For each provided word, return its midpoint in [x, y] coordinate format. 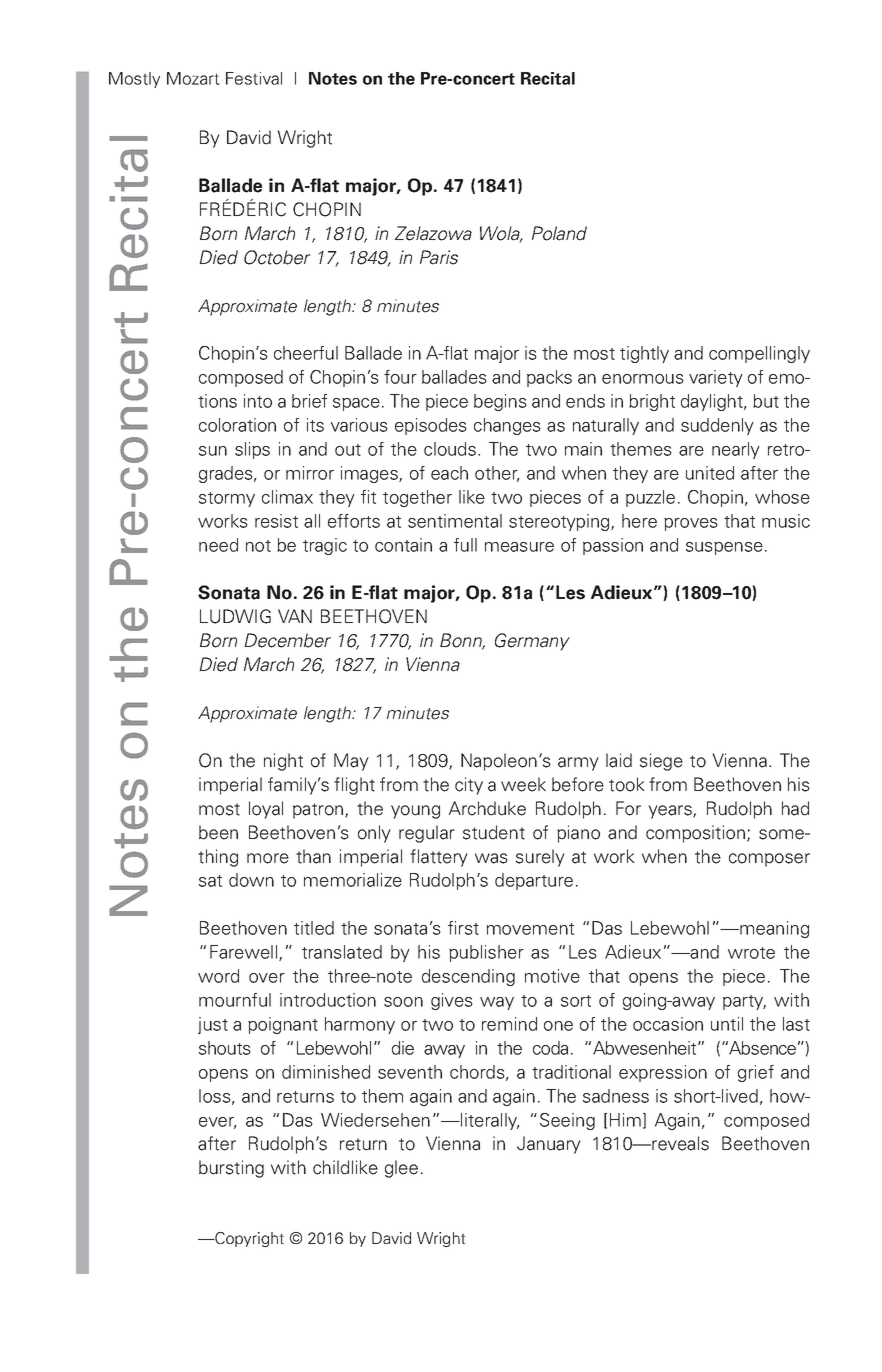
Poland [559, 233]
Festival [254, 78]
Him [625, 1120]
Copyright [248, 1239]
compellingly [759, 354]
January [549, 1145]
